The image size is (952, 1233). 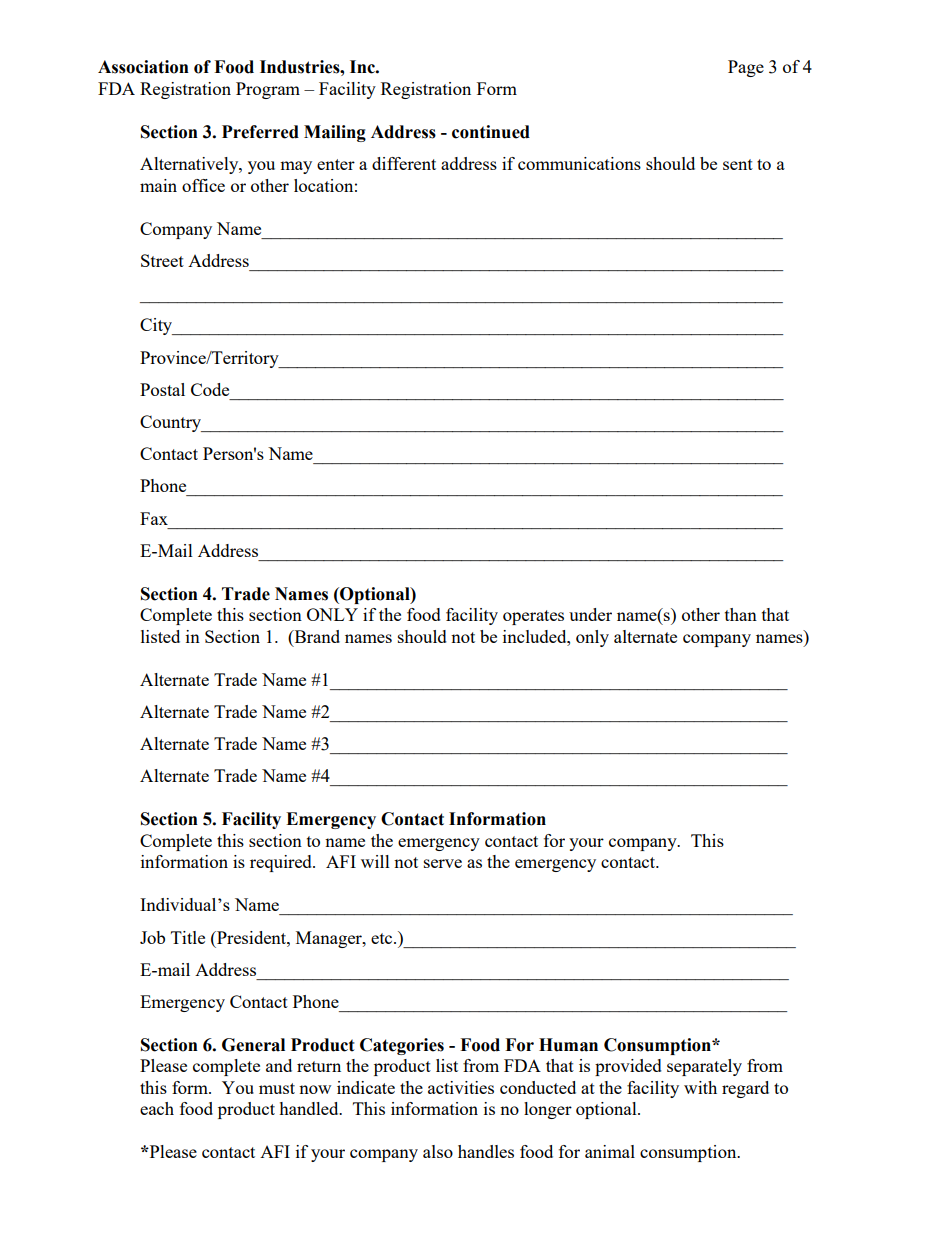 What do you see at coordinates (491, 132) in the image?
I see `continued` at bounding box center [491, 132].
